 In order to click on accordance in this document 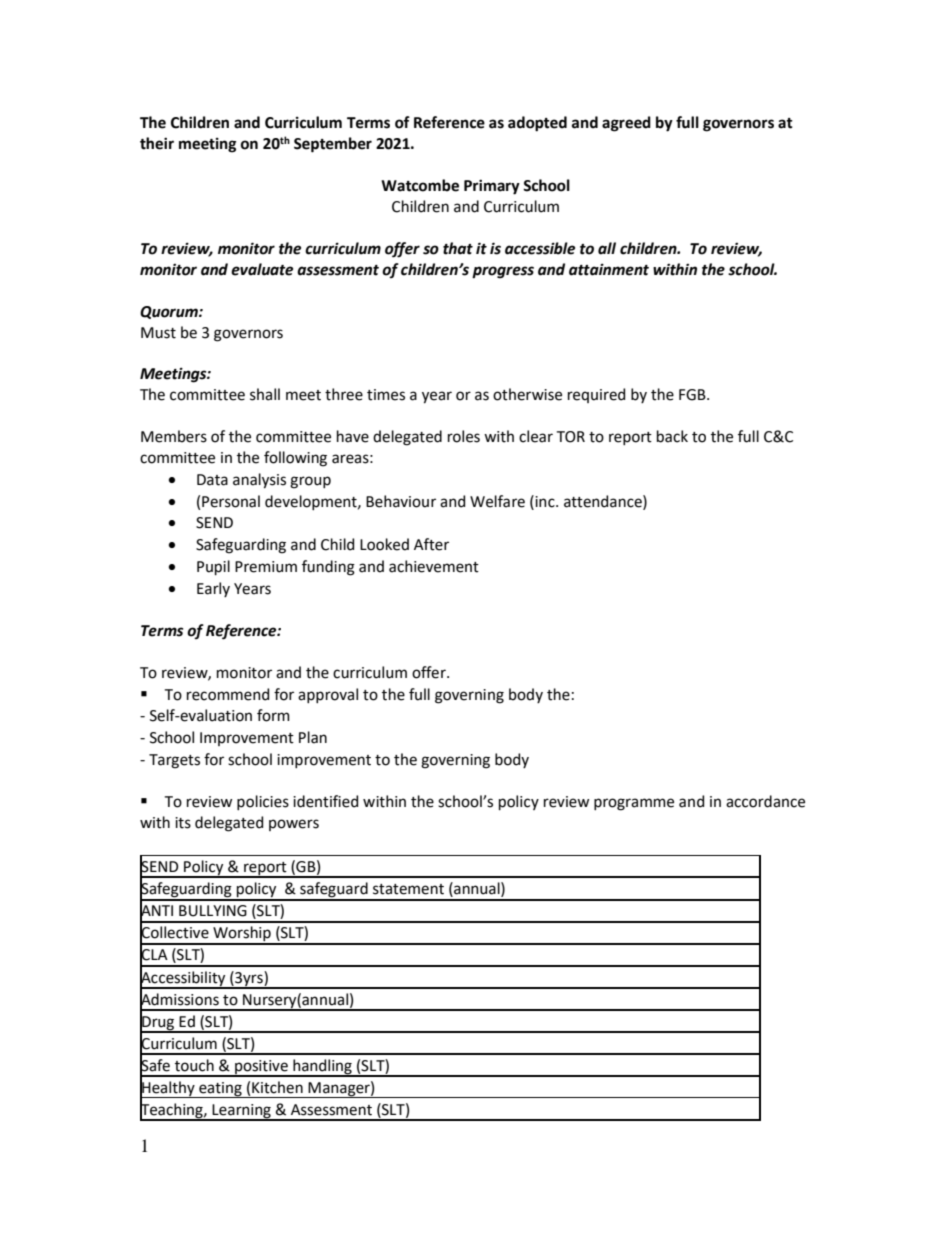, I will do `click(765, 801)`.
